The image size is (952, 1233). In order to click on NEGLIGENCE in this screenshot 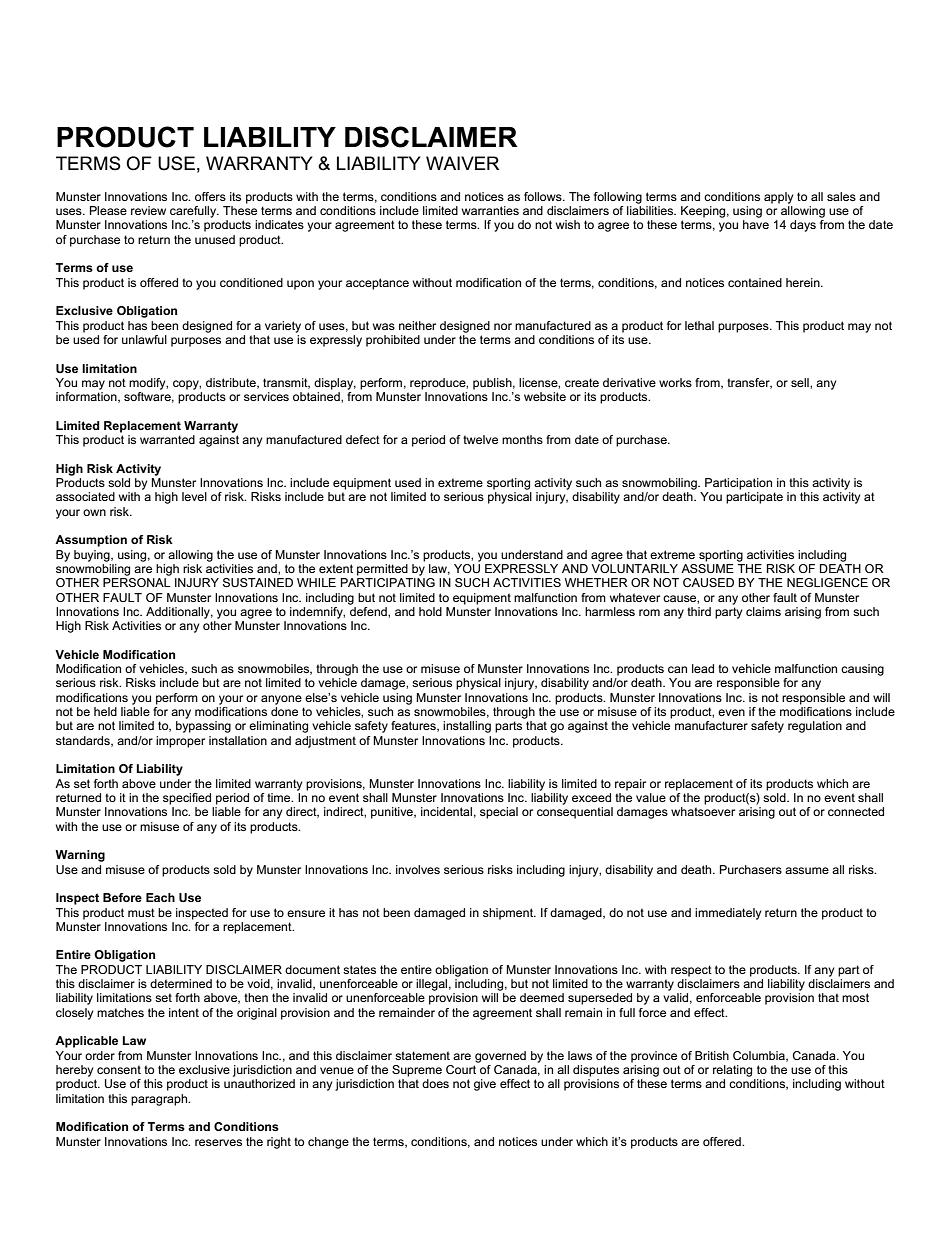, I will do `click(827, 582)`.
